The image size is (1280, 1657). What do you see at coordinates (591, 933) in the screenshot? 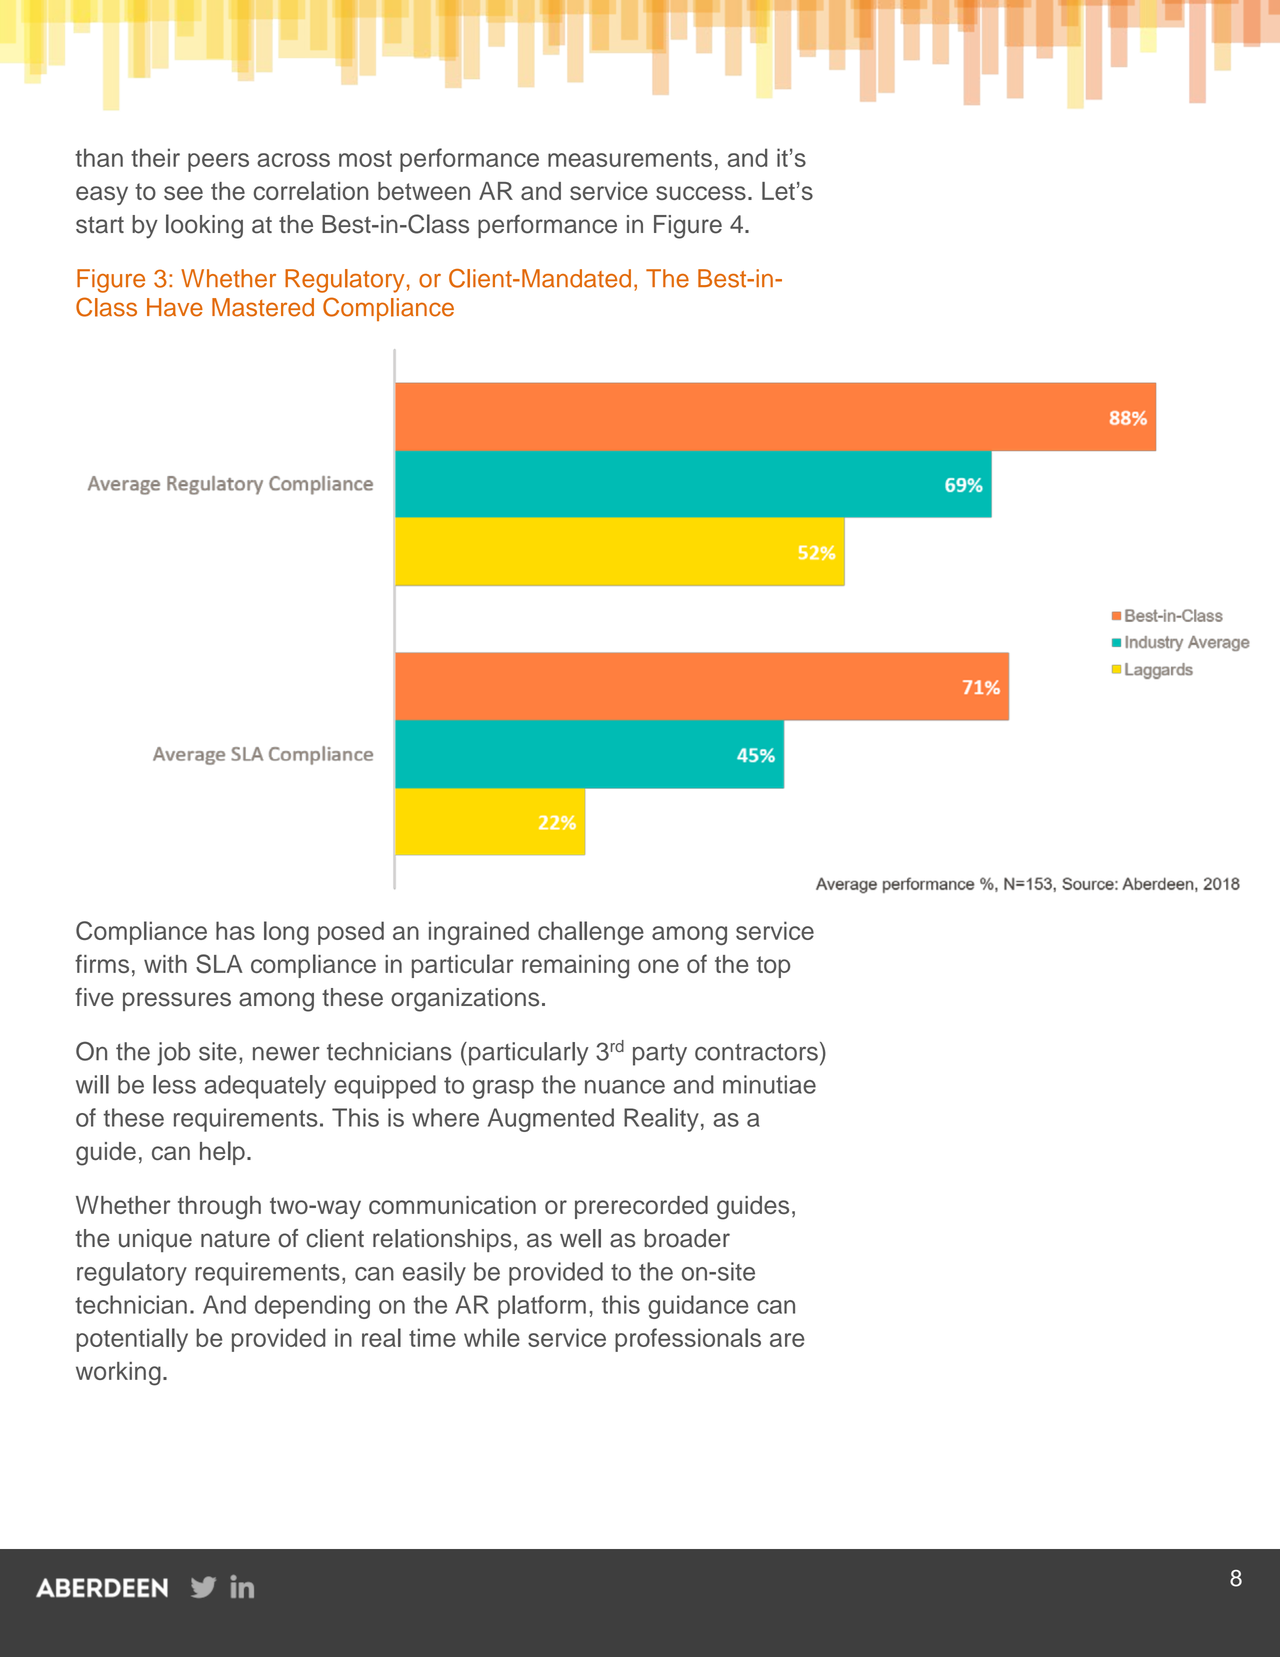
I see `challenge` at bounding box center [591, 933].
